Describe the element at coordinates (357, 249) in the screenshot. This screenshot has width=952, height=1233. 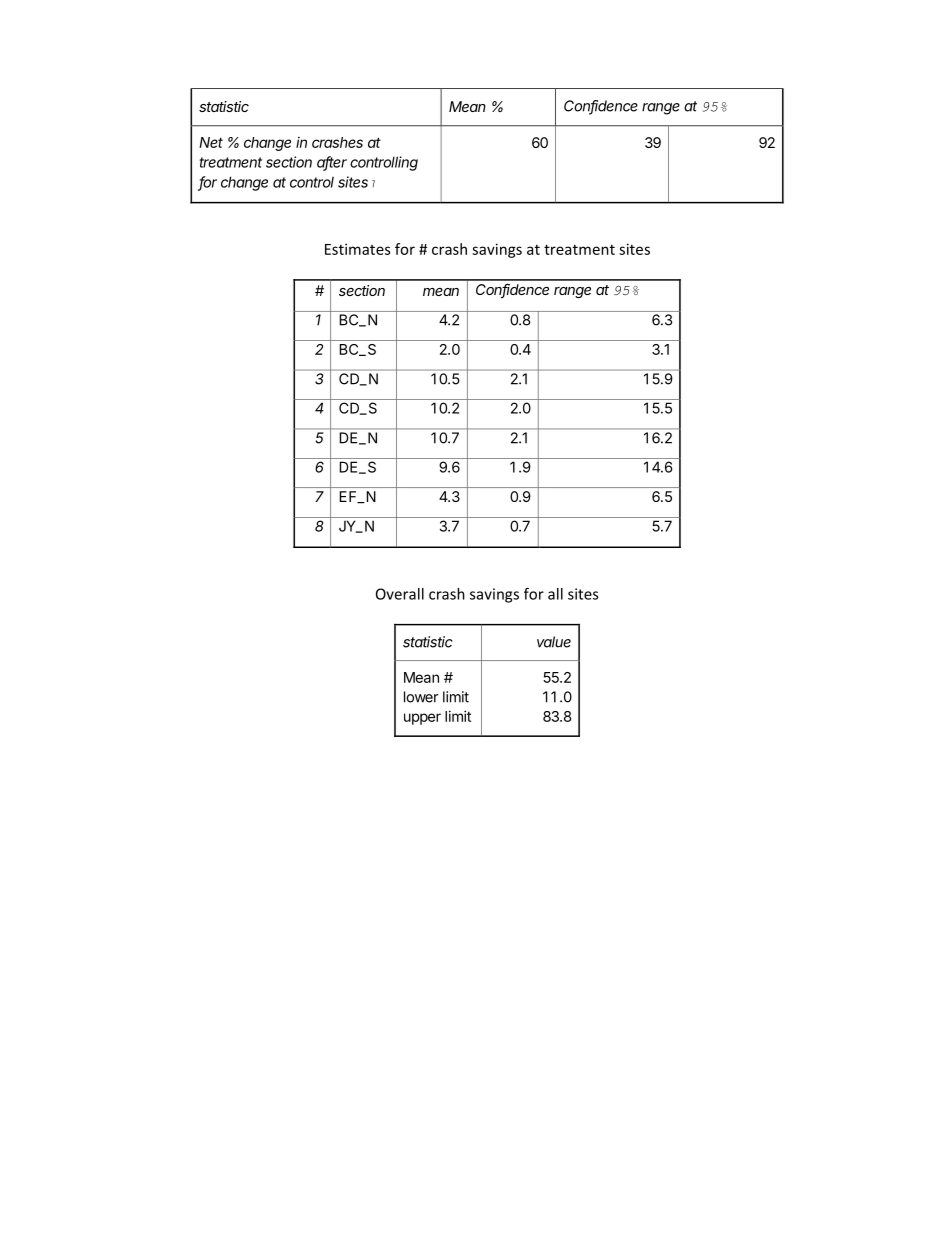
I see `Estimates` at that location.
